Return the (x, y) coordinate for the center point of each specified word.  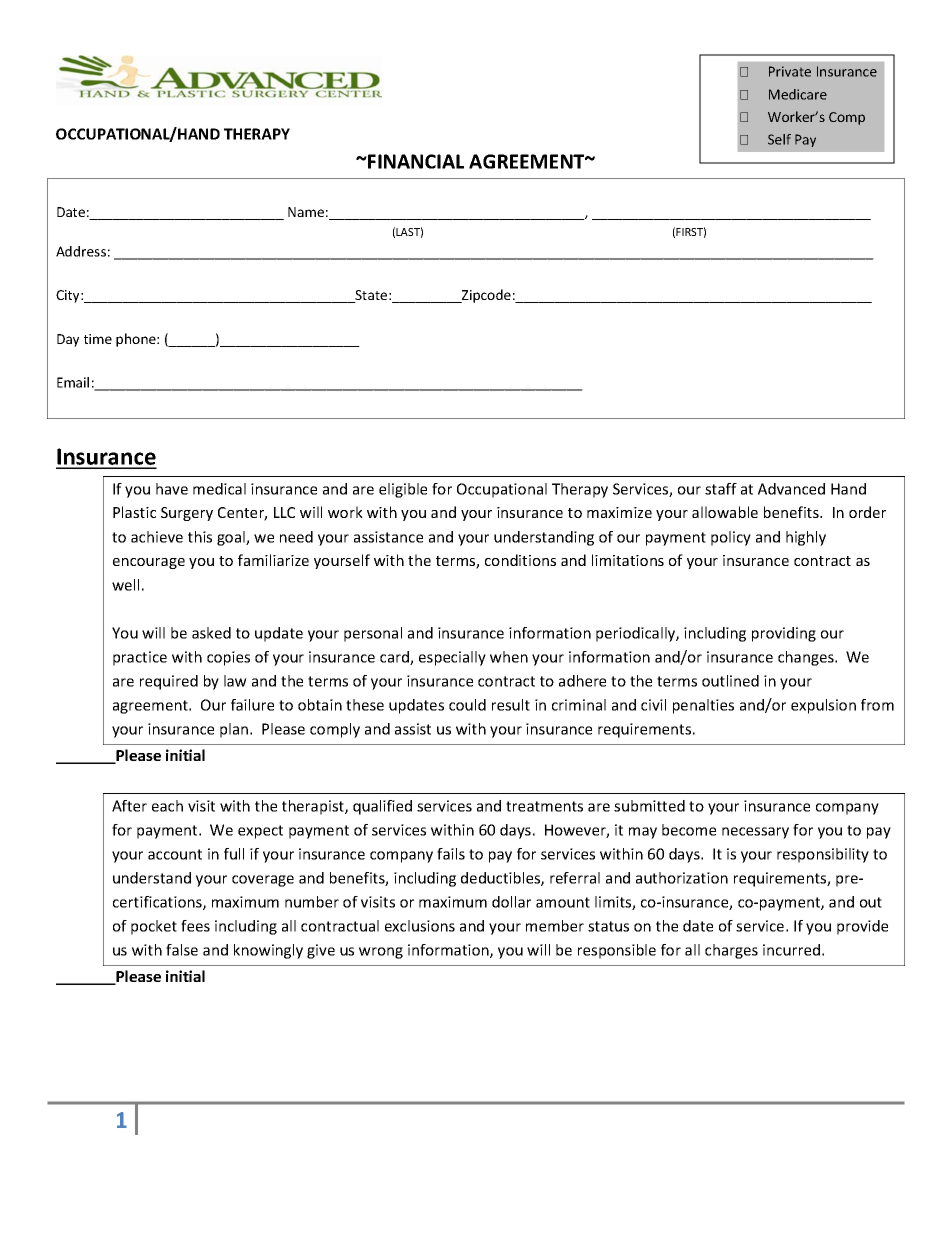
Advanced (791, 489)
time (98, 339)
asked (211, 633)
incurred (791, 950)
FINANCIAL (415, 161)
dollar (511, 902)
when (509, 657)
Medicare (798, 94)
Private (790, 71)
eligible (403, 490)
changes (807, 658)
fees (195, 926)
